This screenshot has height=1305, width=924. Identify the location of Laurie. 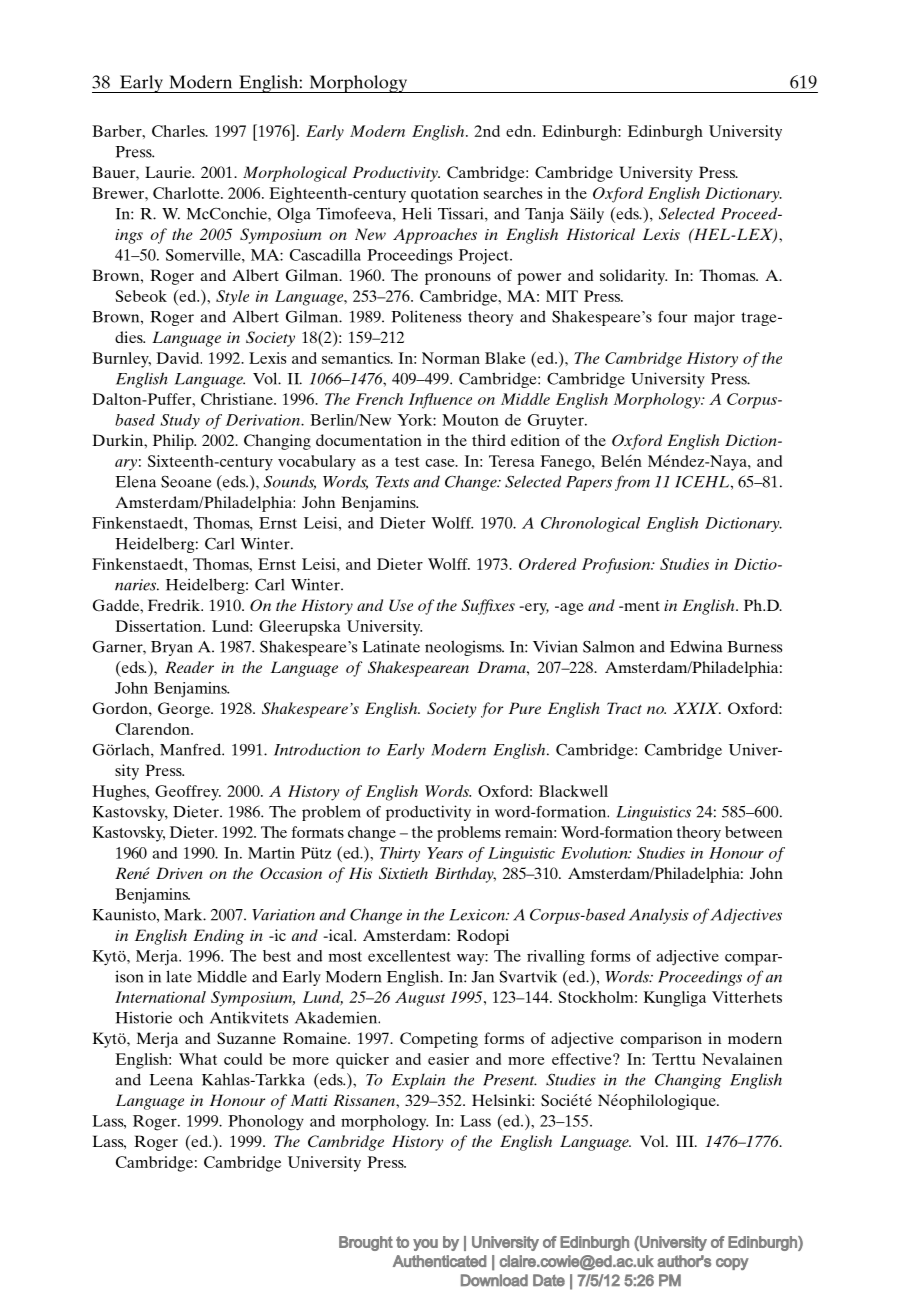
(169, 172).
